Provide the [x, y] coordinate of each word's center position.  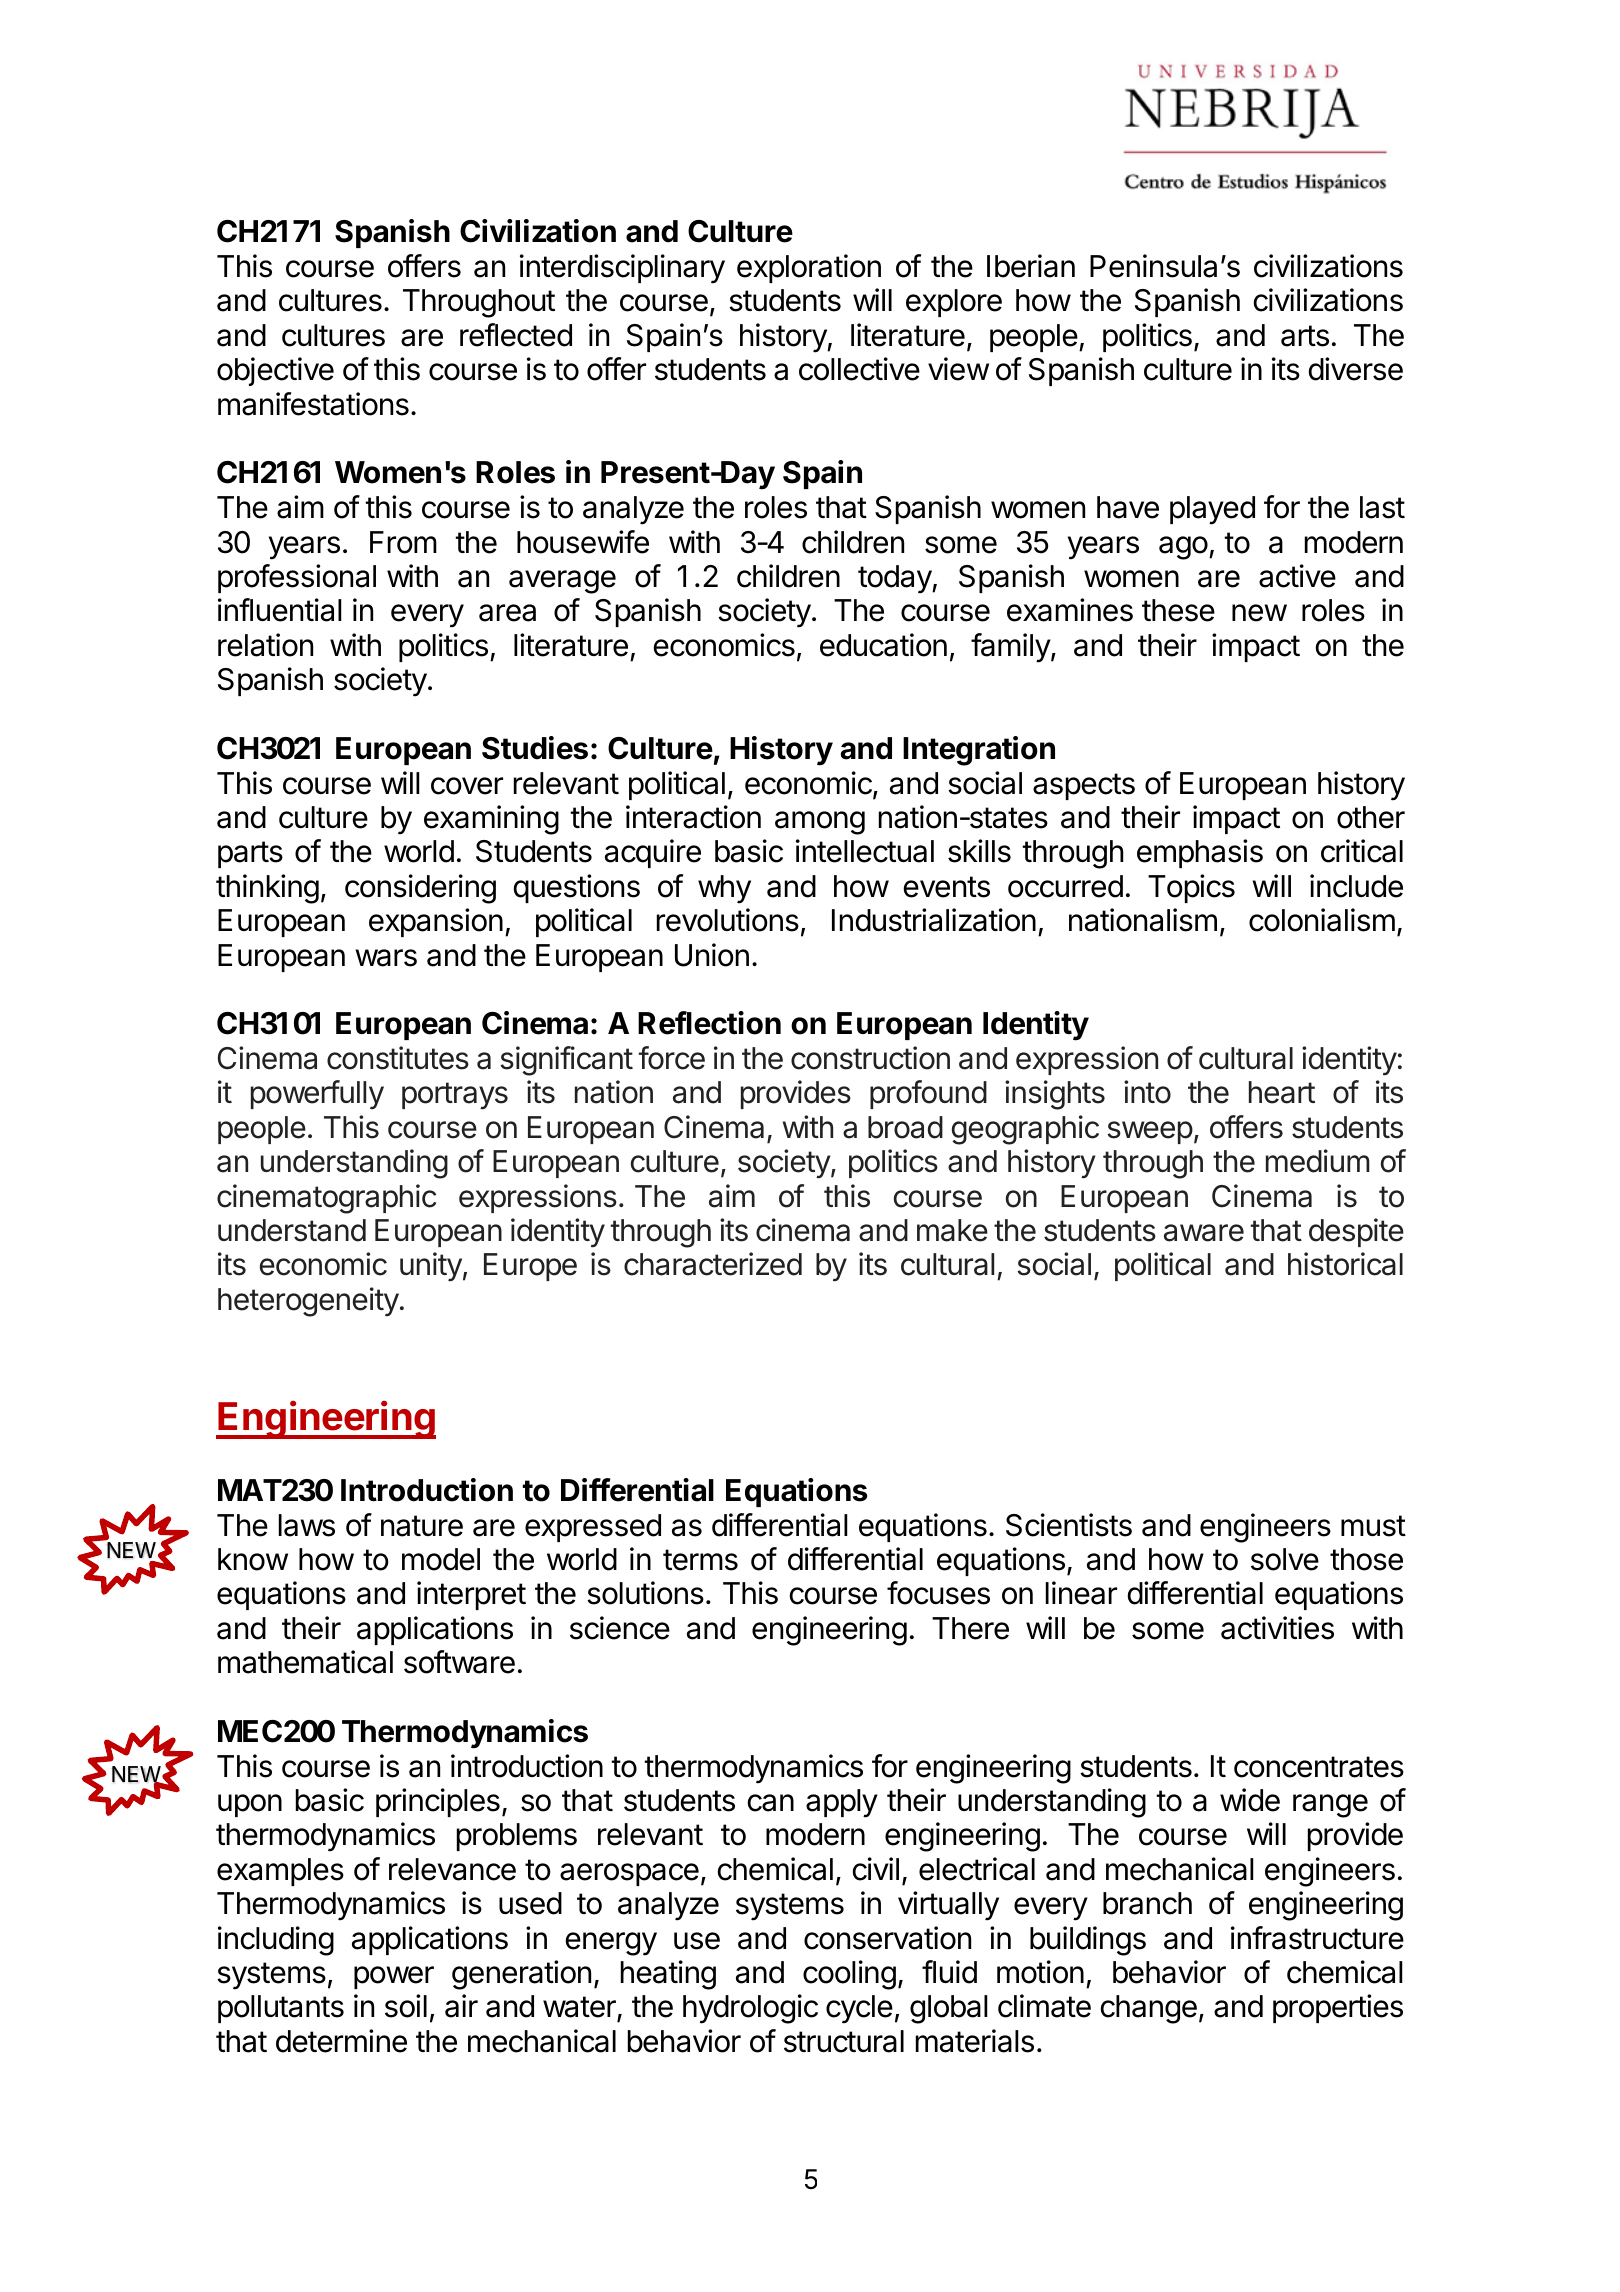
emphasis [1200, 853]
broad [905, 1127]
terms [700, 1560]
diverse [1355, 369]
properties [1338, 2008]
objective [275, 371]
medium [1318, 1161]
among [820, 823]
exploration [809, 268]
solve [1285, 1559]
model [441, 1559]
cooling [849, 1975]
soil [406, 2006]
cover [467, 786]
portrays [455, 1096]
